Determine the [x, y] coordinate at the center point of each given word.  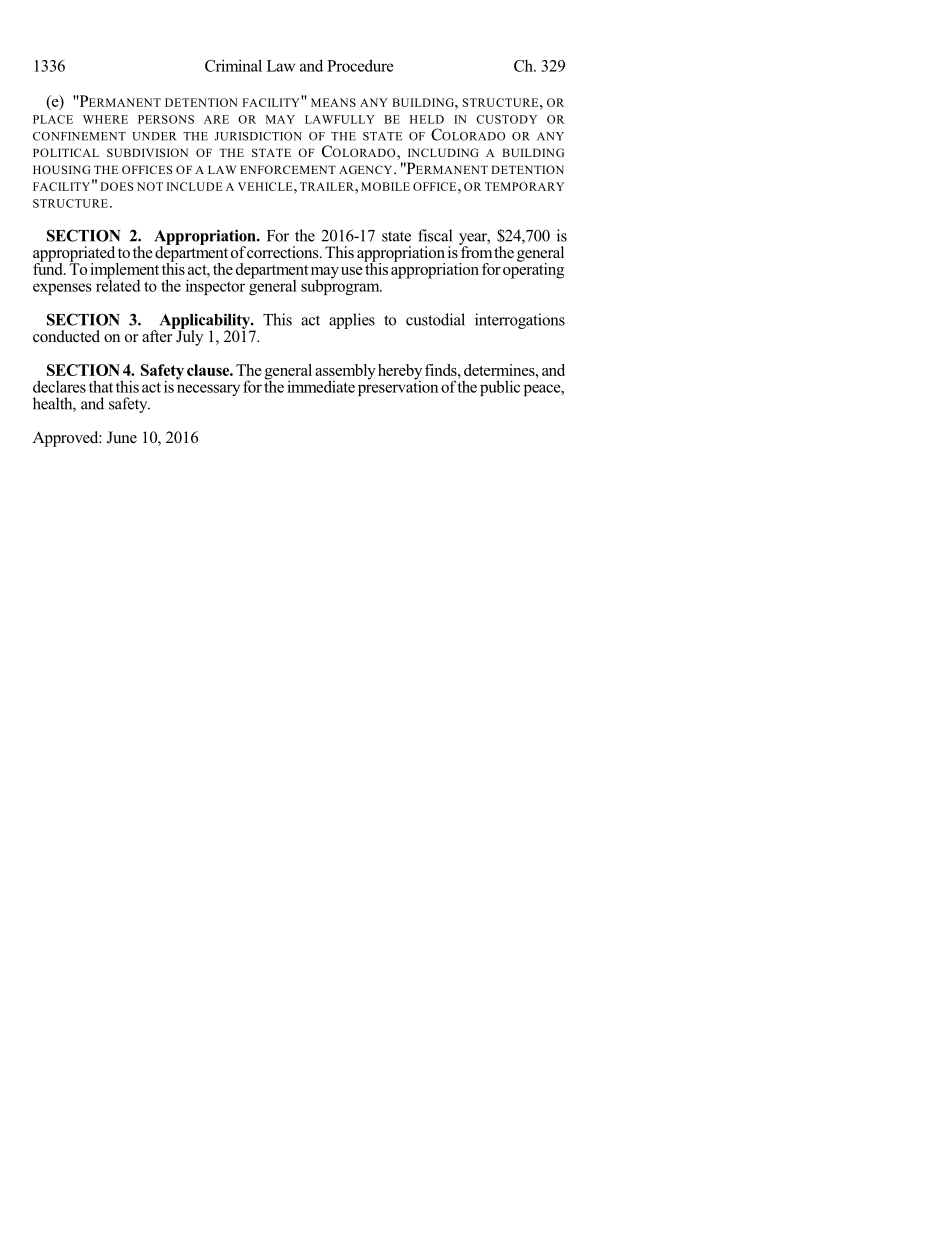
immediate [321, 386]
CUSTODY [506, 119]
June [122, 437]
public [500, 388]
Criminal [233, 65]
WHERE [105, 119]
